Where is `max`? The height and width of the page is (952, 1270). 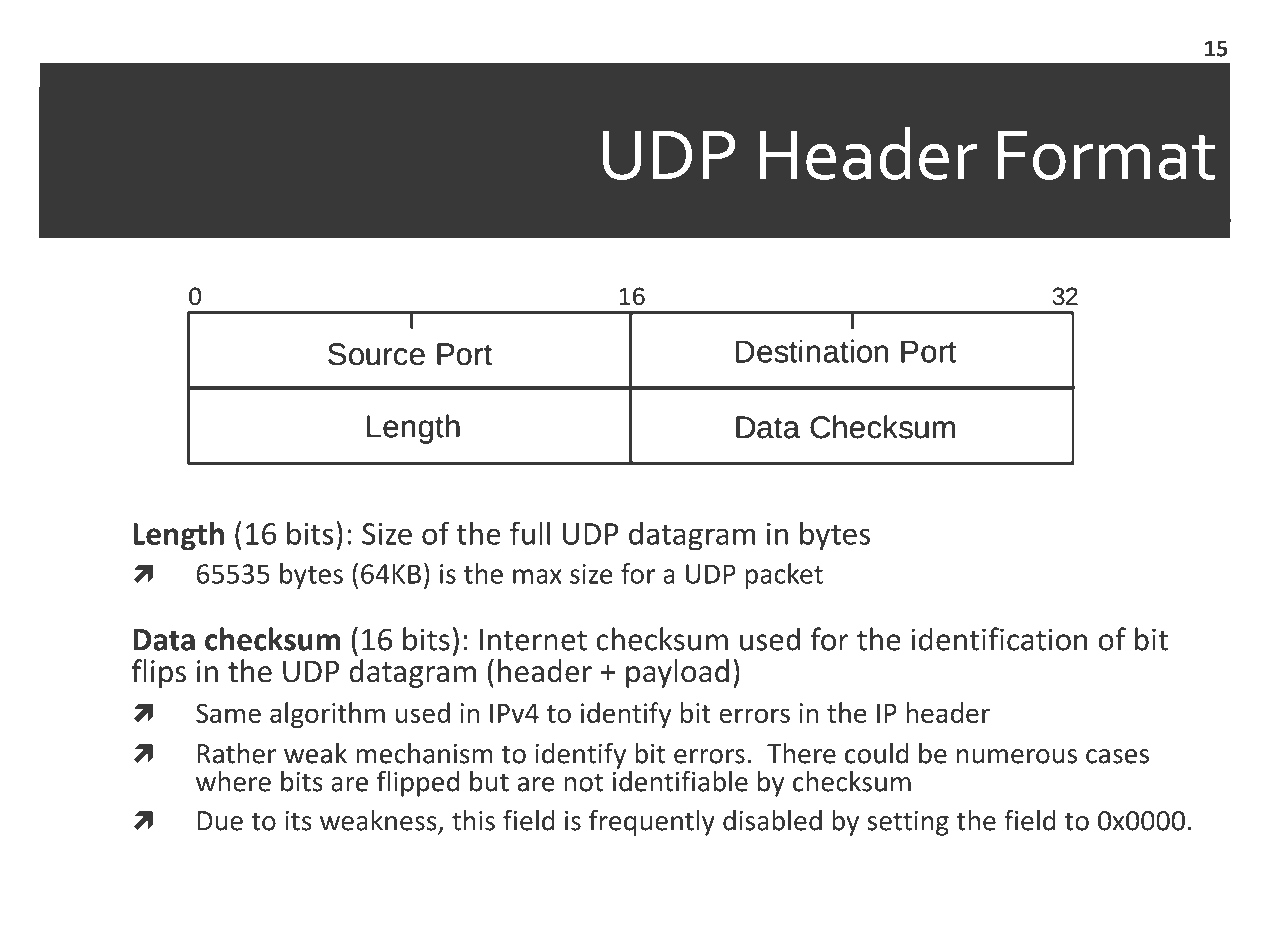
max is located at coordinates (537, 576).
